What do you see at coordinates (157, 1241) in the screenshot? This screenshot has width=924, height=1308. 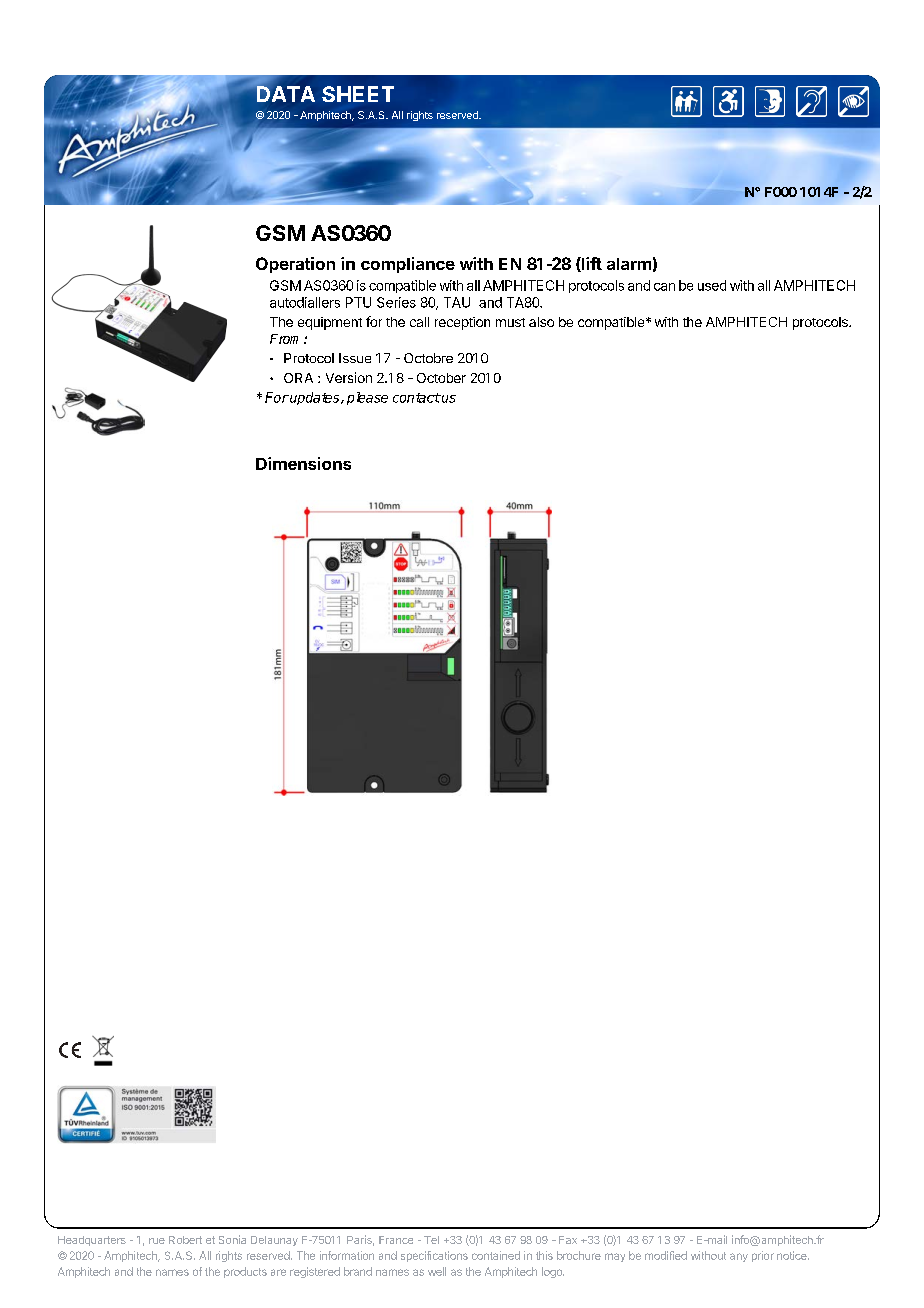 I see `rue` at bounding box center [157, 1241].
